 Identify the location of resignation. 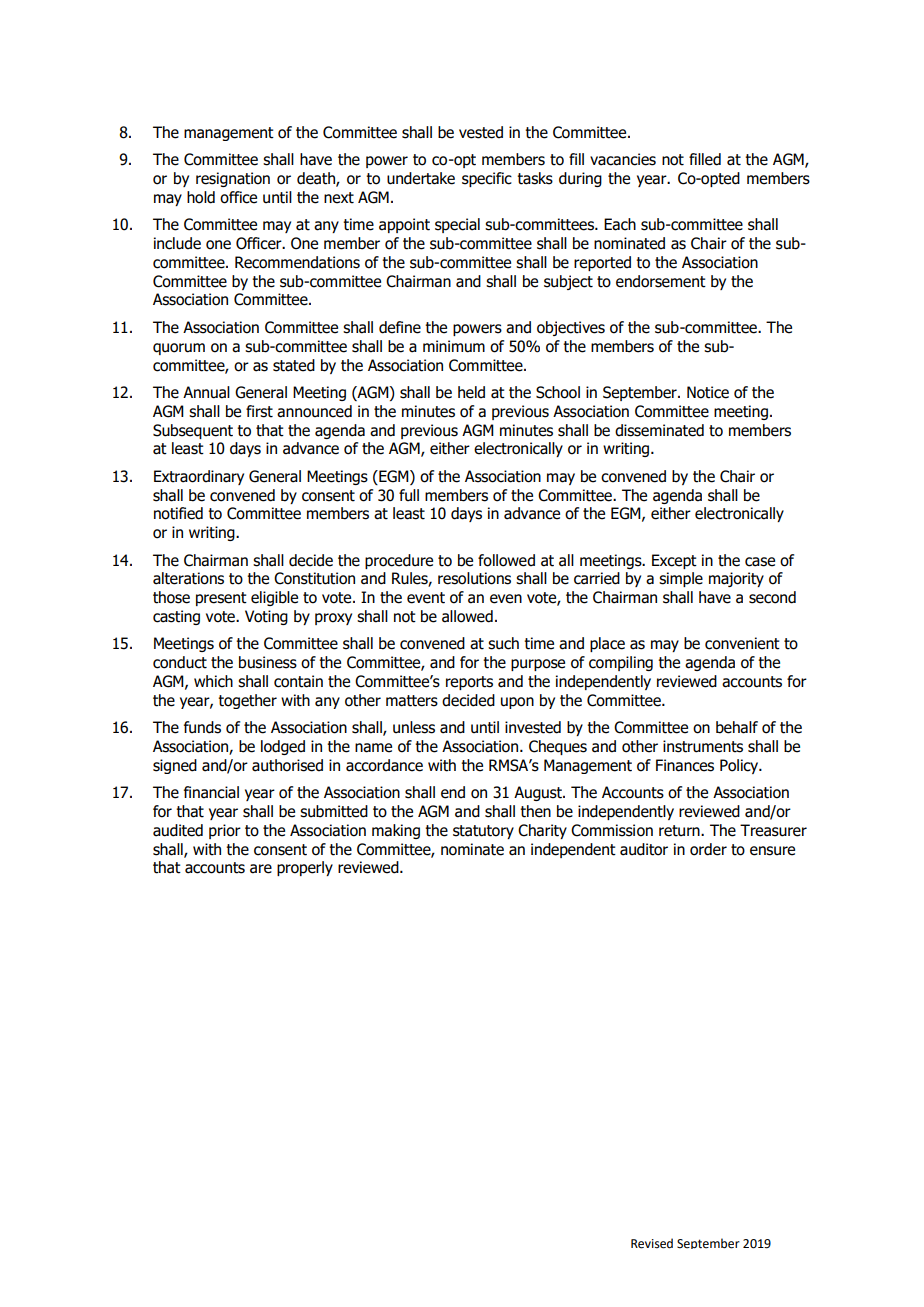
(233, 179).
